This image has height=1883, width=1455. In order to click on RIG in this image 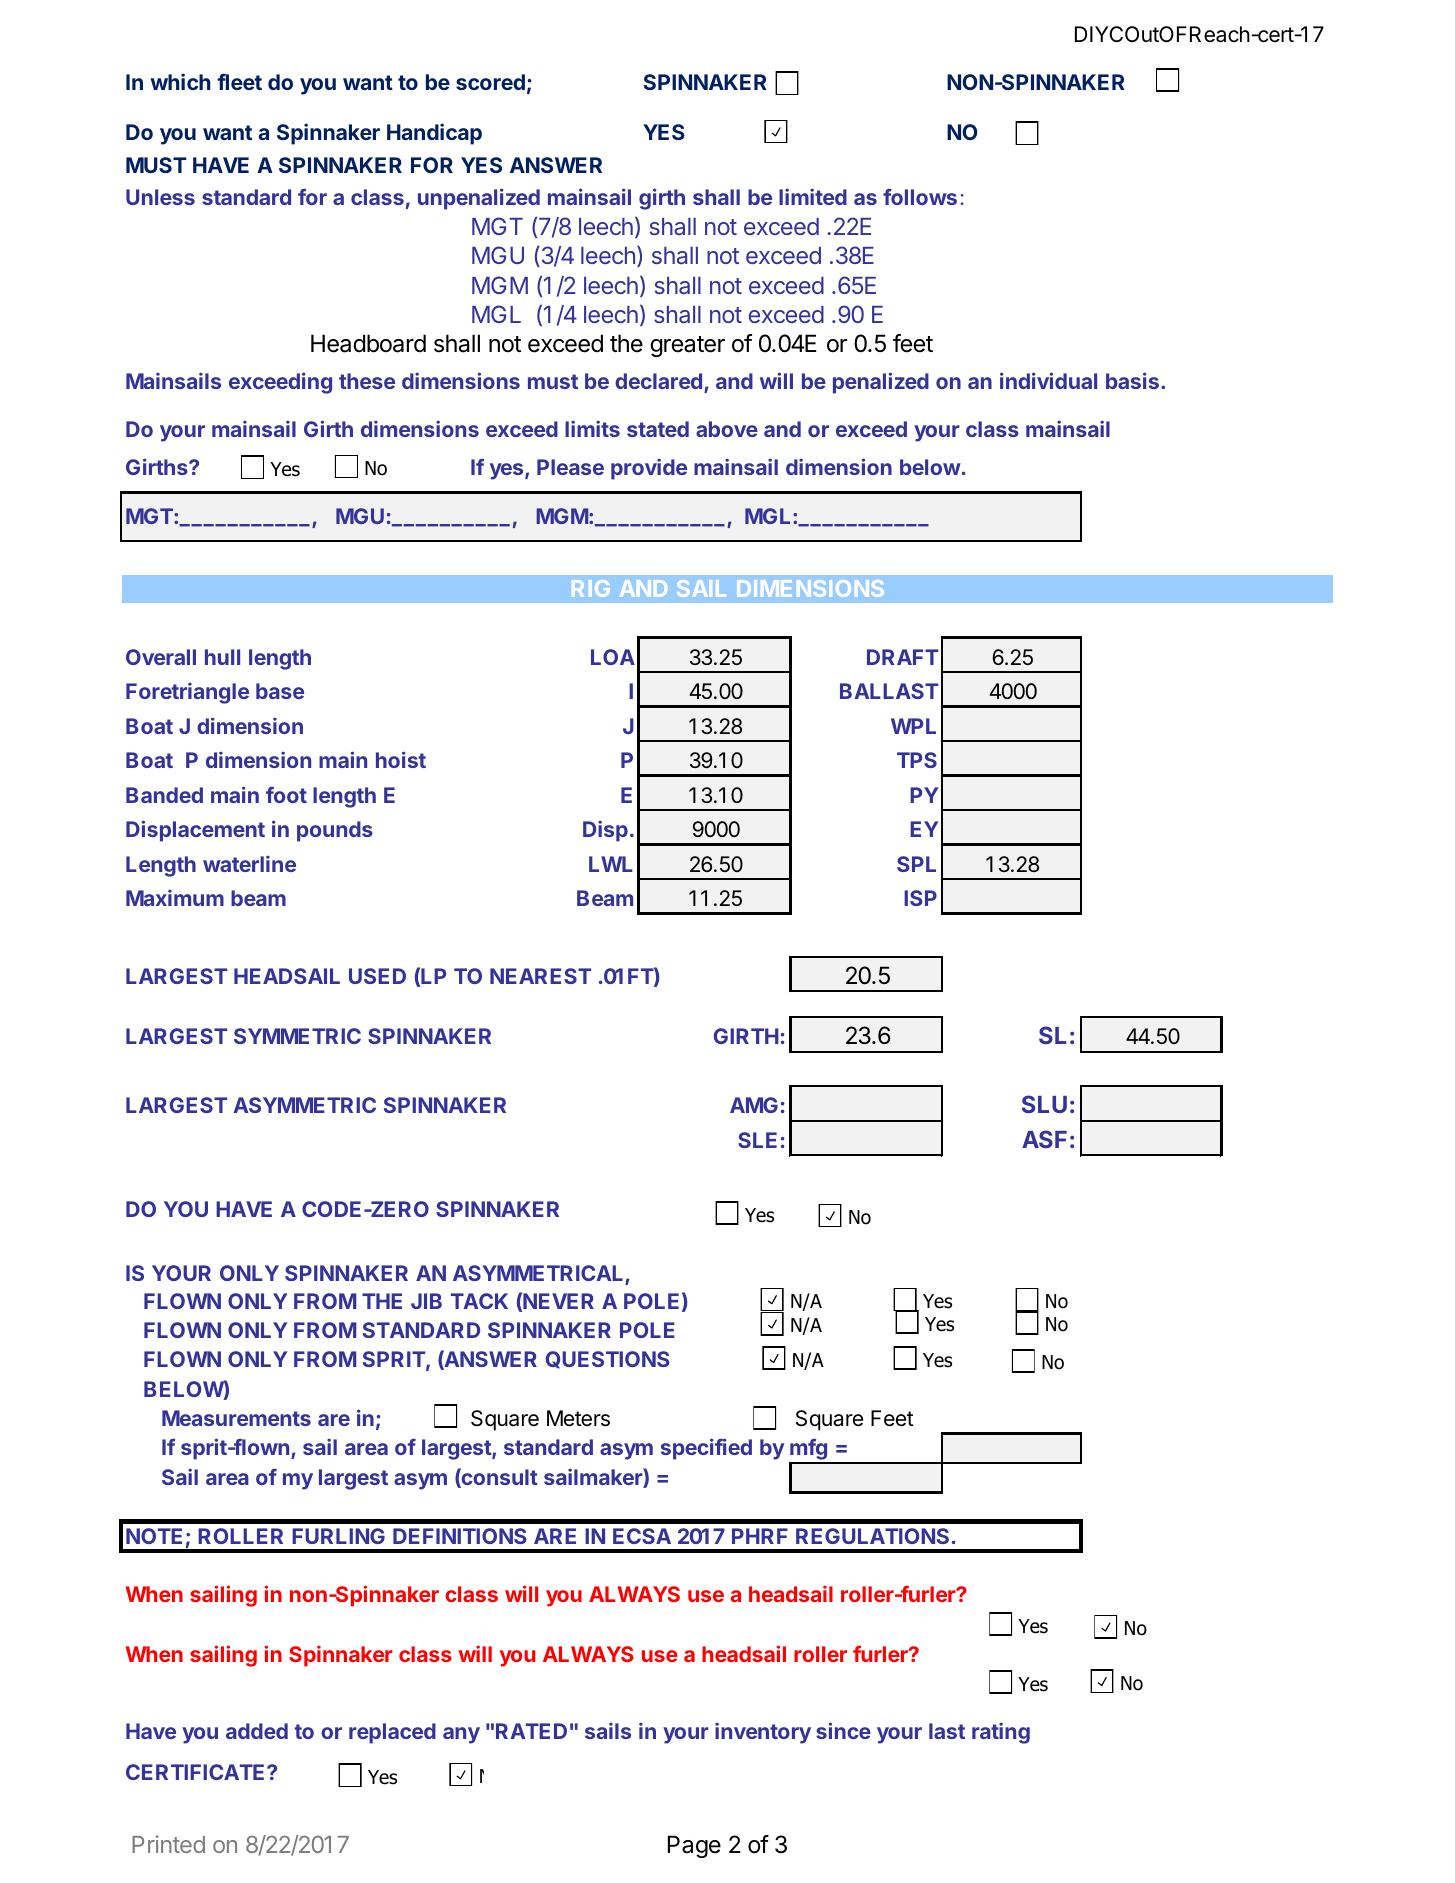, I will do `click(591, 588)`.
